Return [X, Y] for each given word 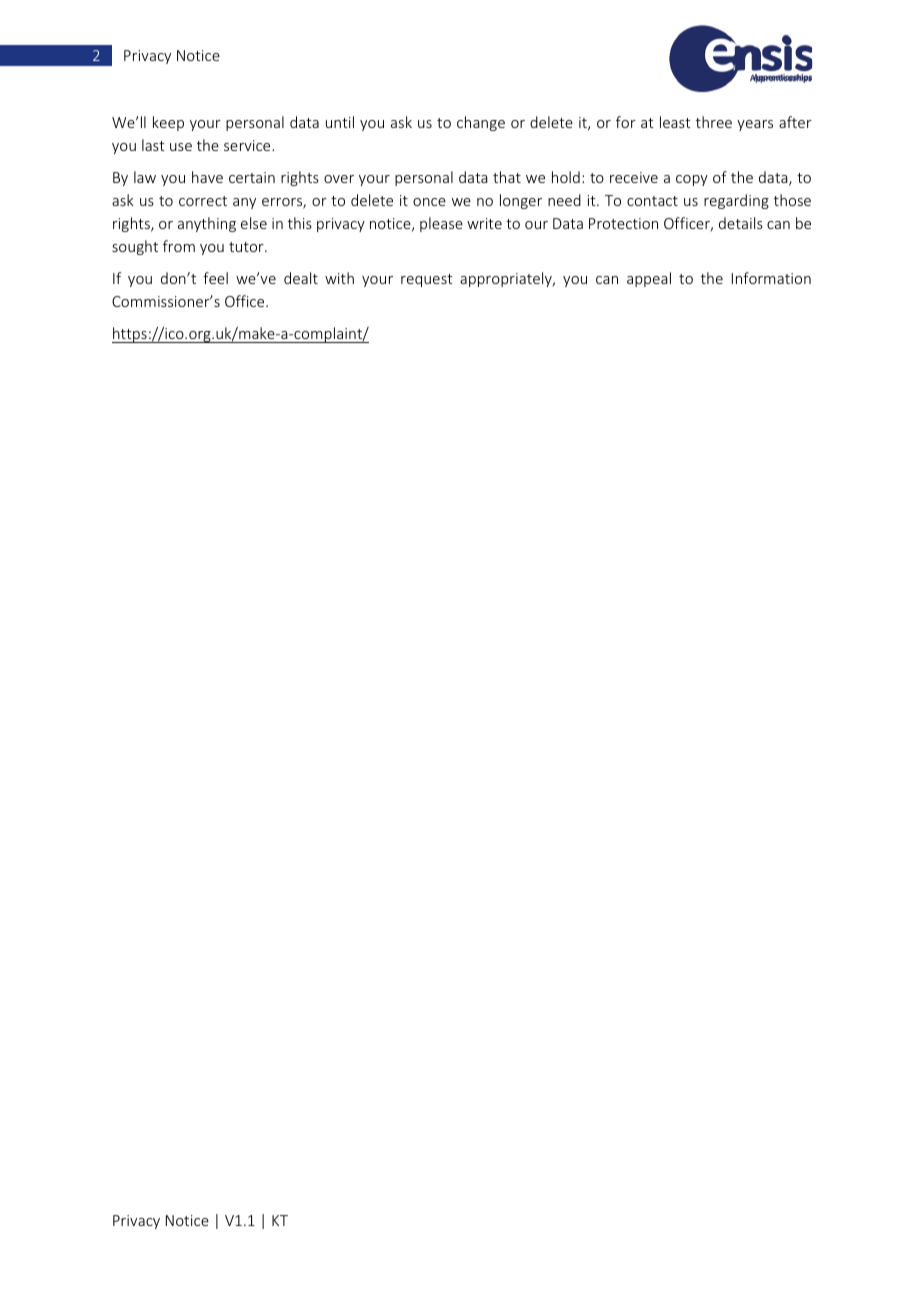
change [481, 123]
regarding [736, 201]
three [714, 122]
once [429, 202]
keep [168, 123]
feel [215, 278]
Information [771, 278]
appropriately [507, 279]
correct [203, 201]
